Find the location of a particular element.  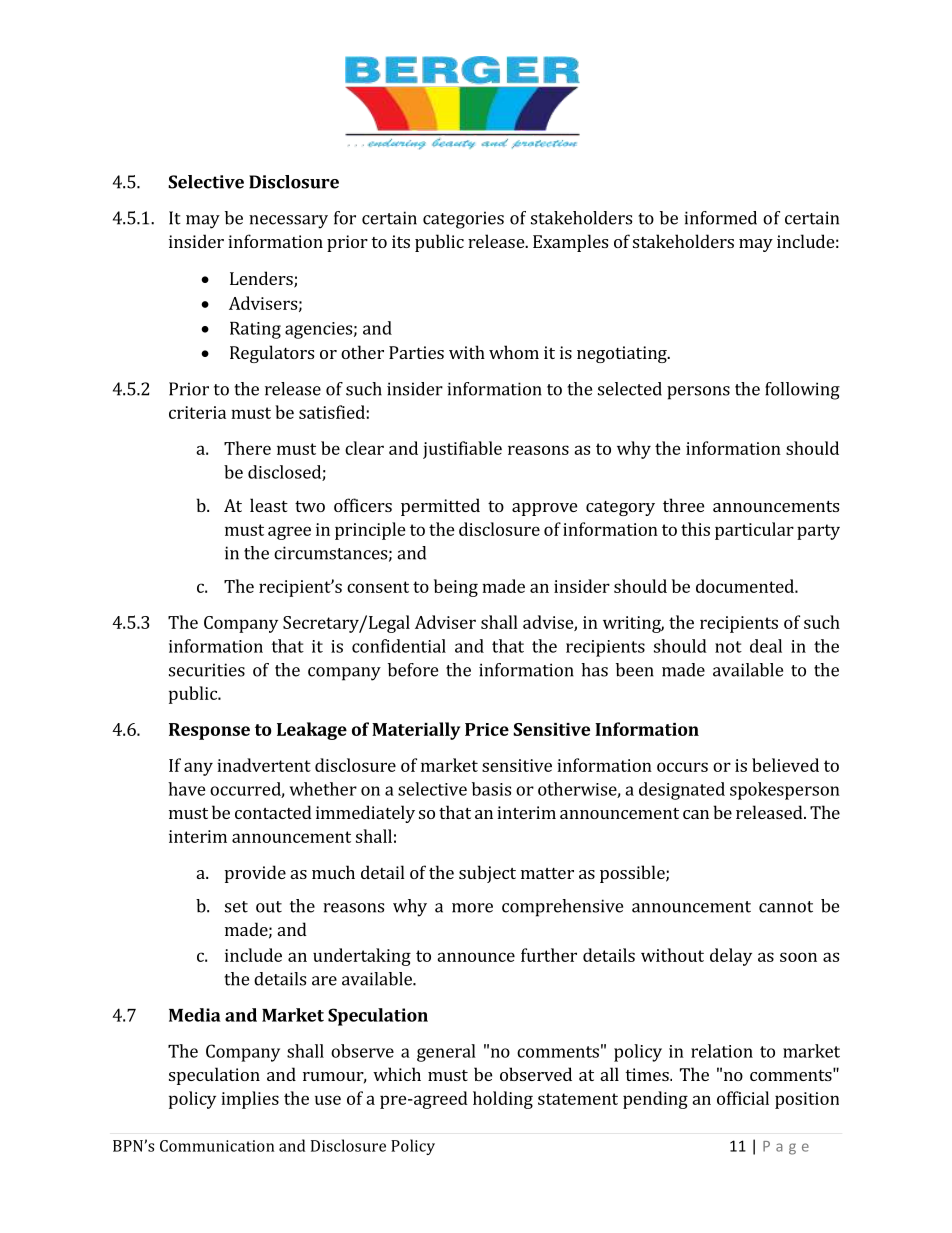

cannot is located at coordinates (786, 907).
